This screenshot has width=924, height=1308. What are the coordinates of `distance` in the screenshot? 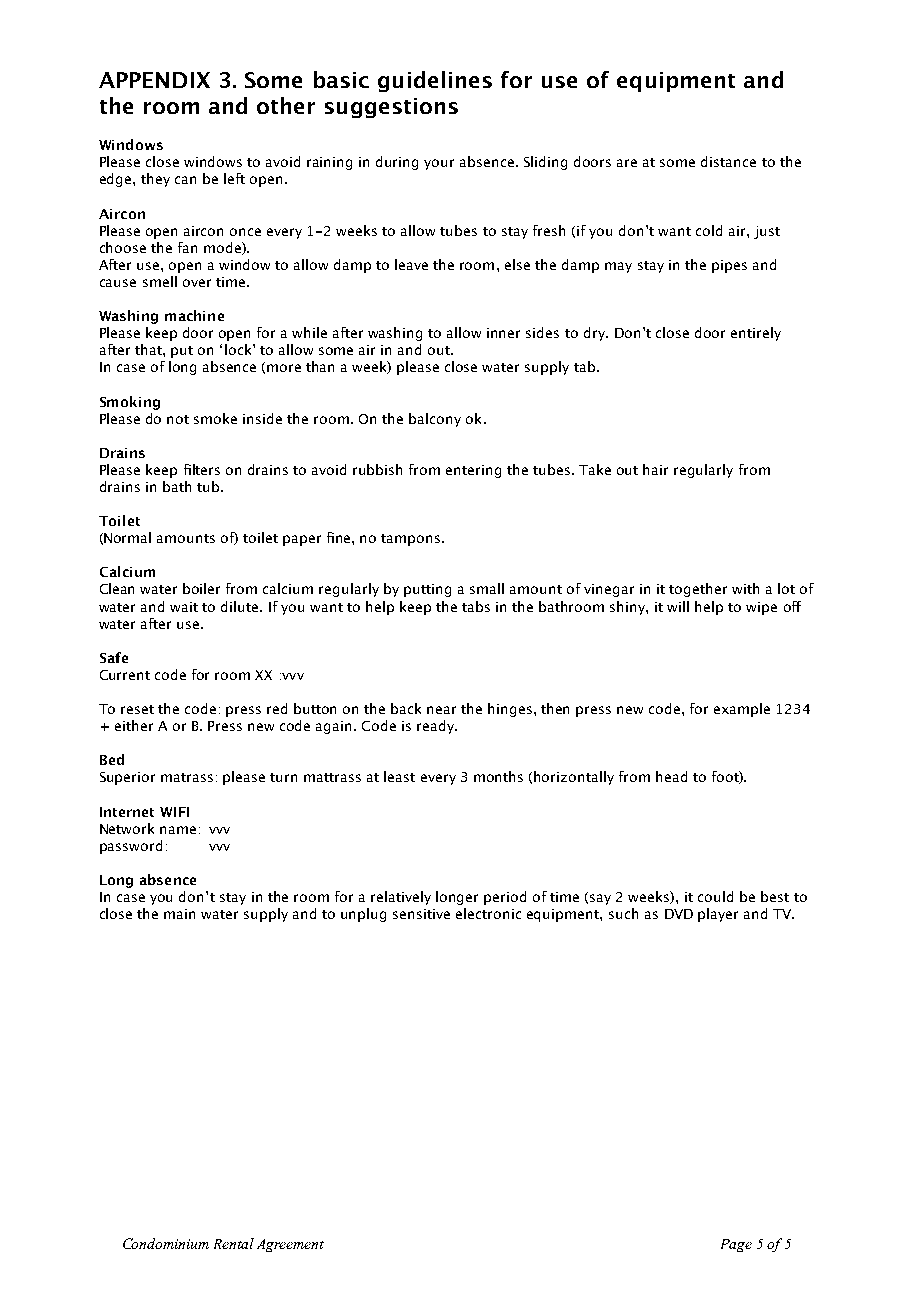 It's located at (728, 161).
